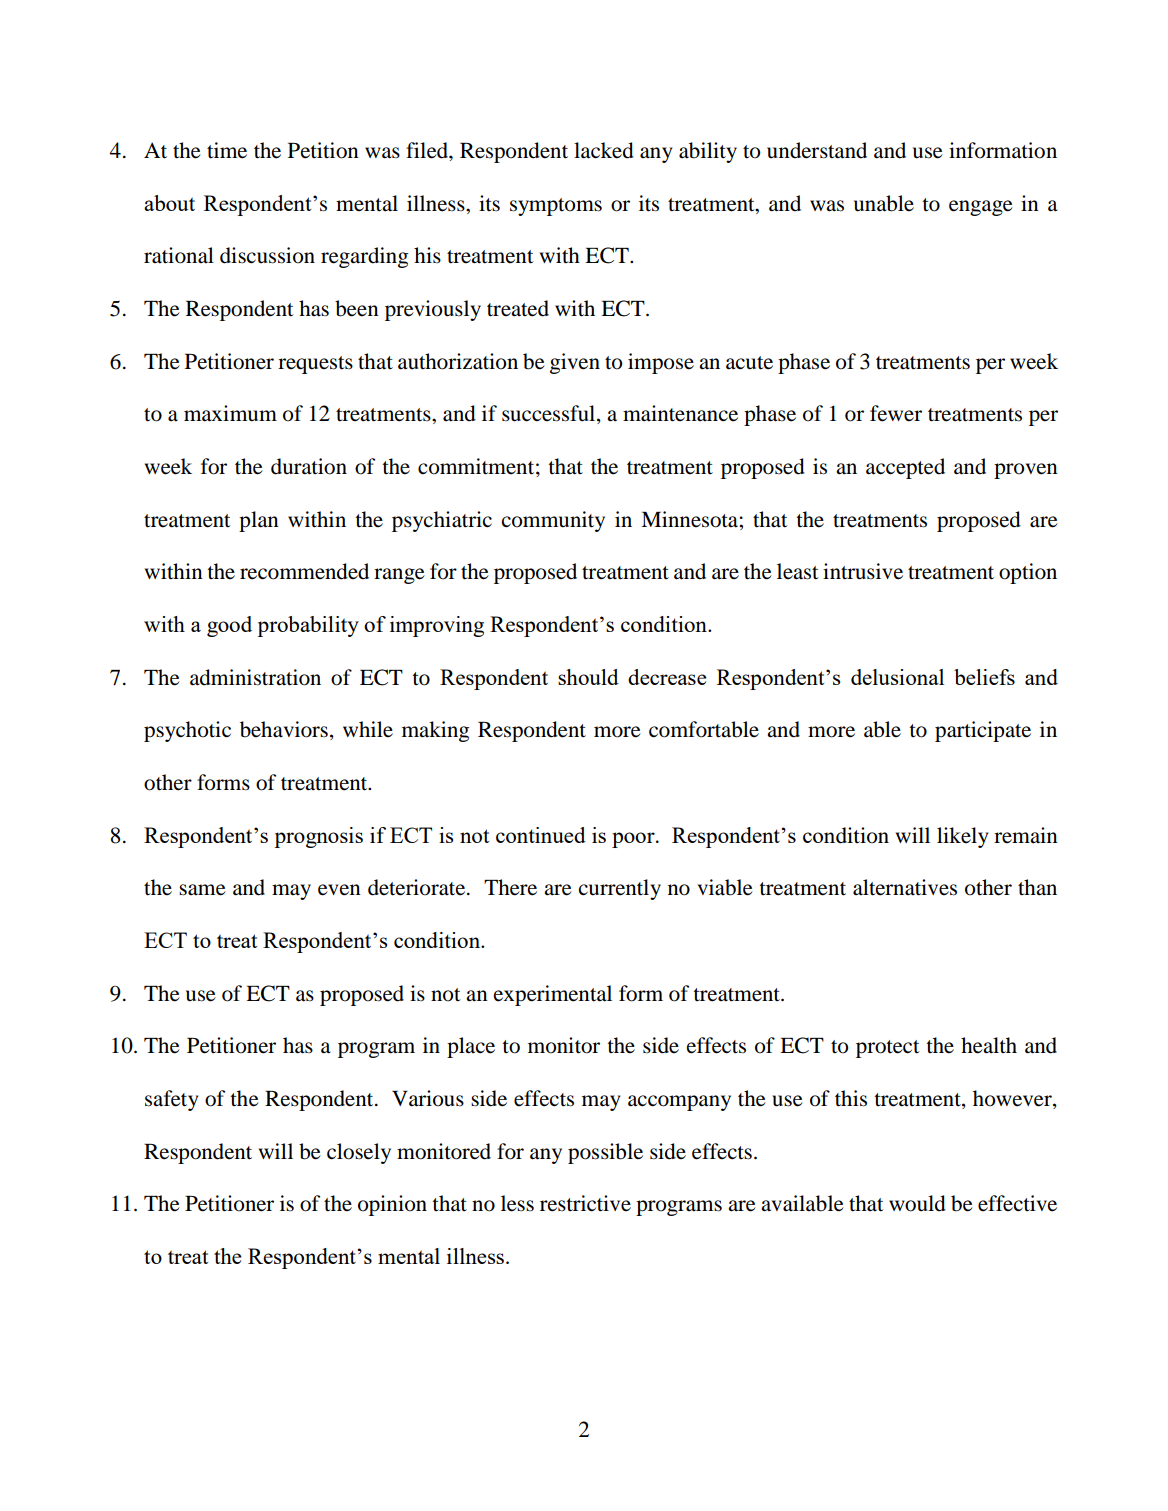  What do you see at coordinates (905, 887) in the screenshot?
I see `alternatives` at bounding box center [905, 887].
